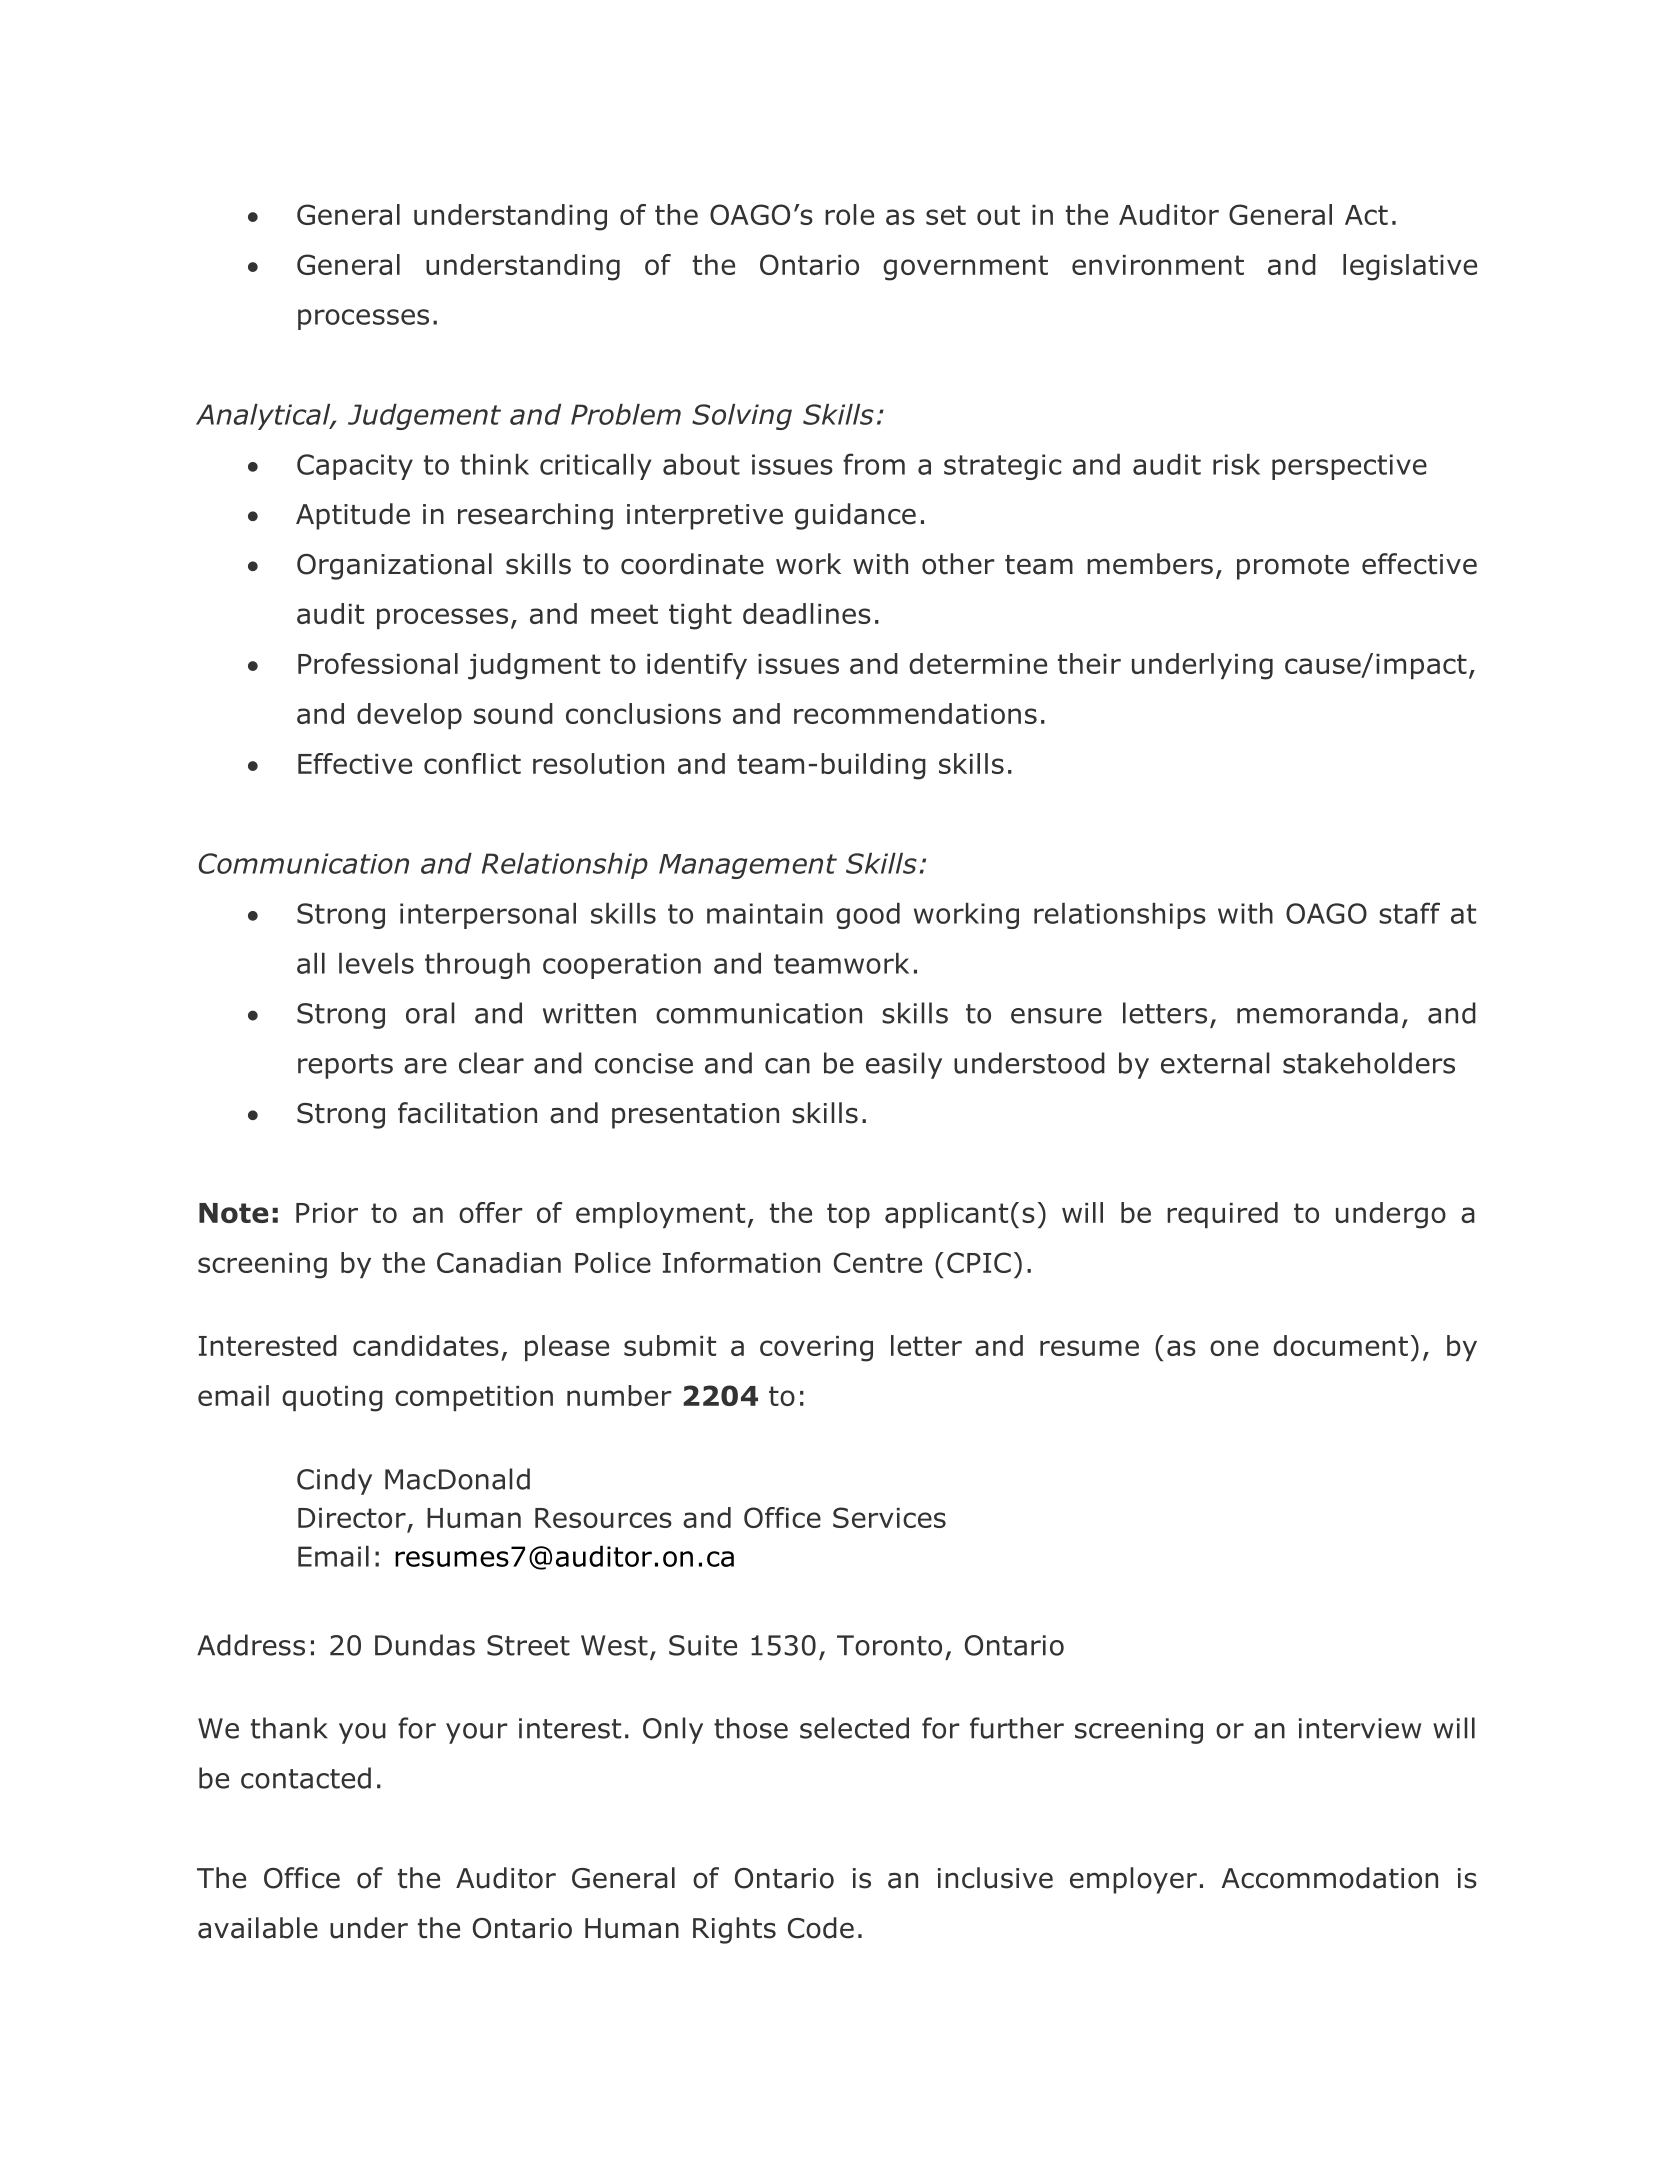 The width and height of the screenshot is (1675, 2168). Describe the element at coordinates (1158, 265) in the screenshot. I see `environment` at that location.
